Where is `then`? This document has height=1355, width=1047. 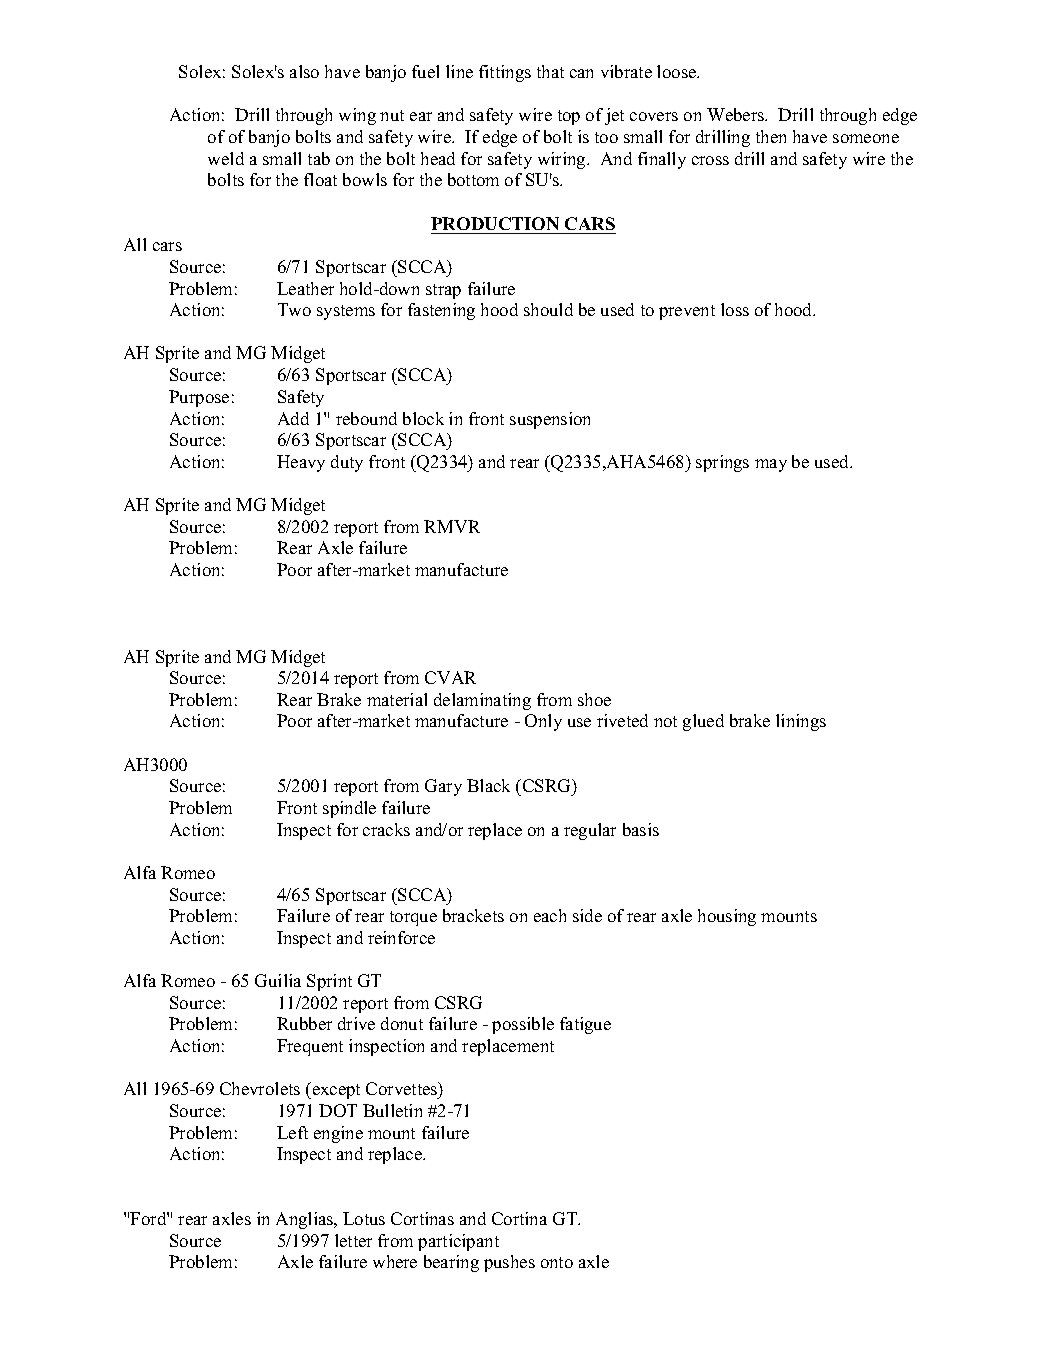
then is located at coordinates (771, 136).
